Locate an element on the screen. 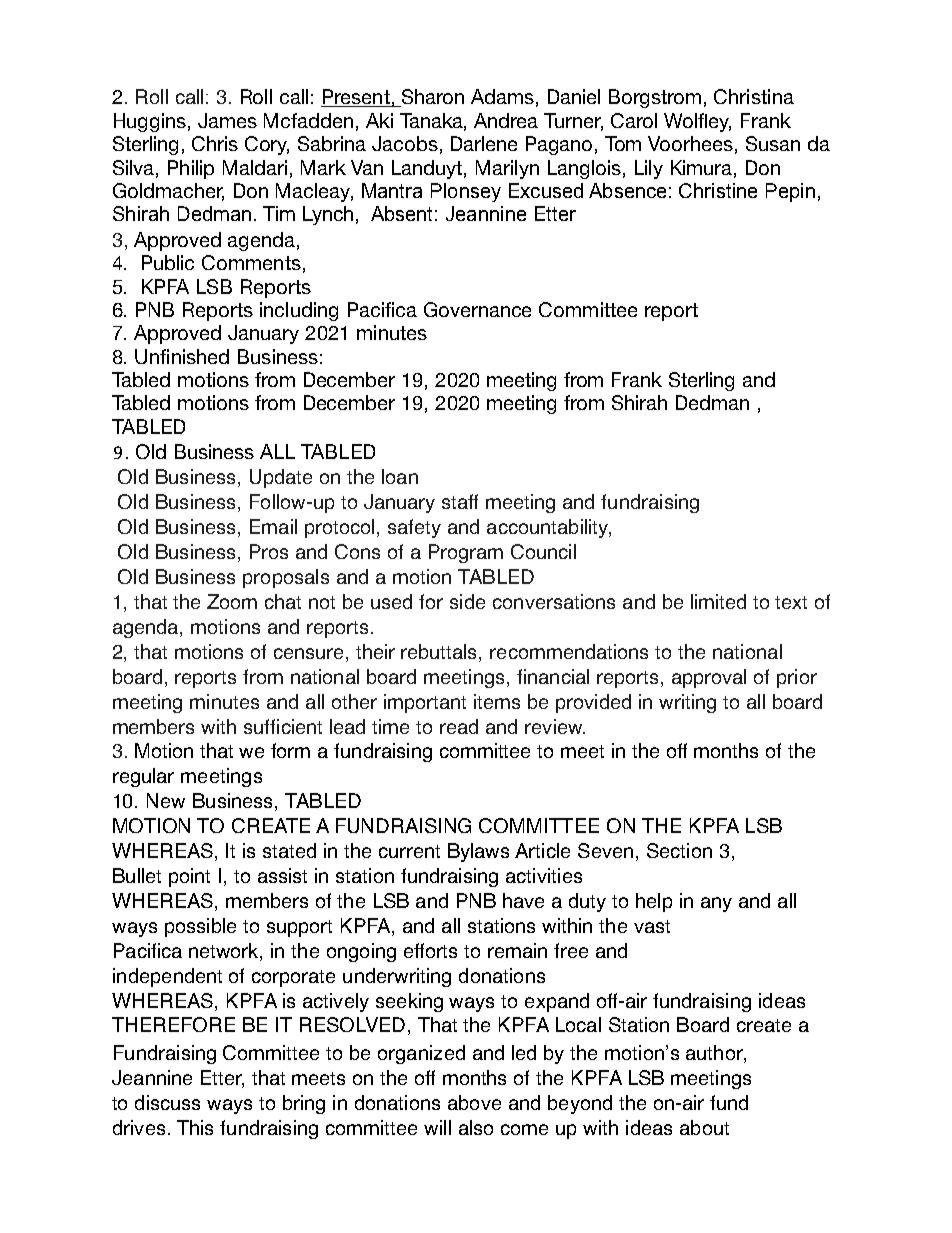 The width and height of the screenshot is (952, 1233). side is located at coordinates (467, 601).
